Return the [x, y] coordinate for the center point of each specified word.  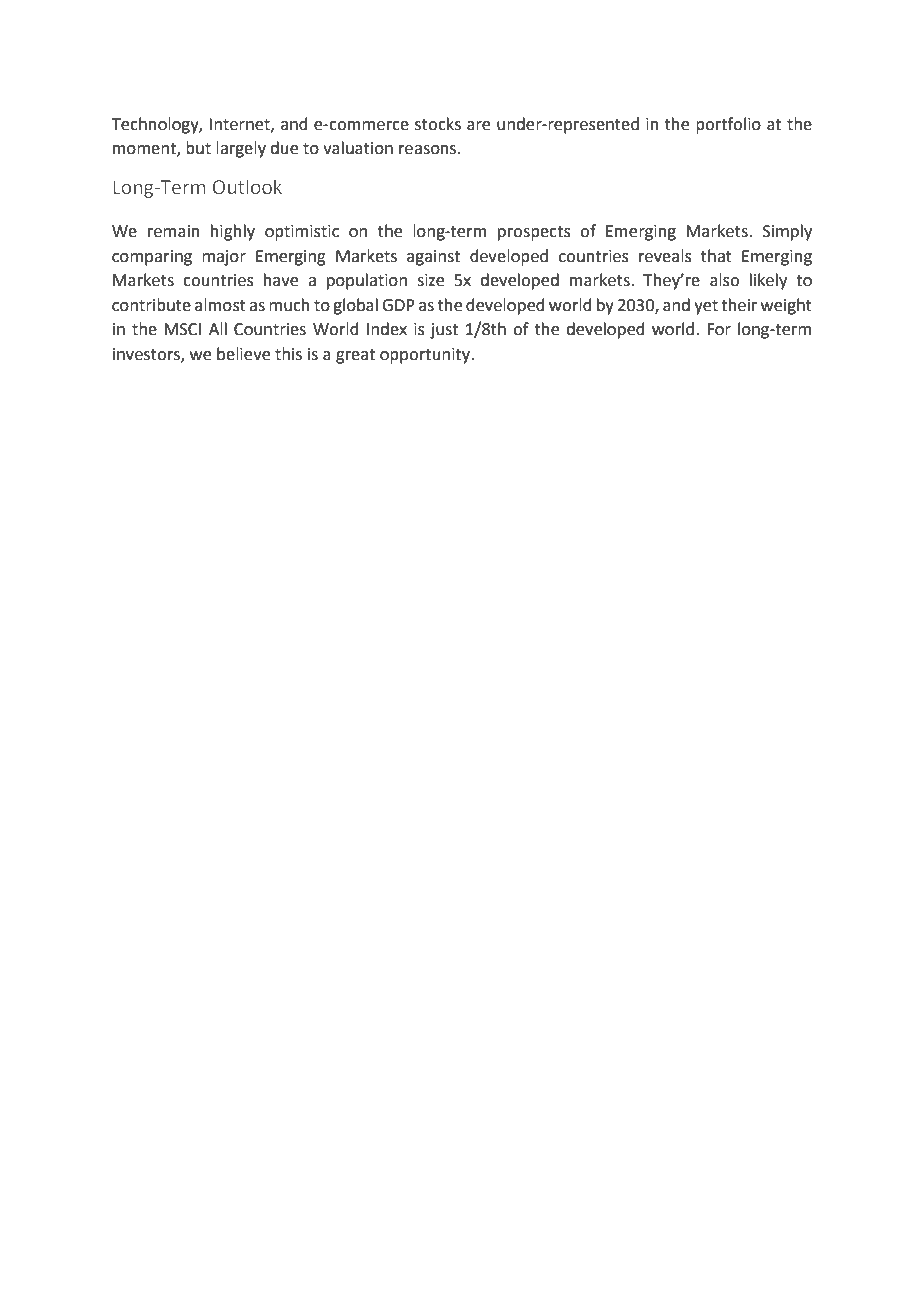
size [430, 280]
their [739, 305]
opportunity [426, 356]
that [716, 256]
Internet [240, 125]
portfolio [728, 125]
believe [243, 354]
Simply [787, 232]
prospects [534, 233]
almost [220, 305]
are [478, 126]
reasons [429, 150]
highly [233, 232]
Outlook [247, 187]
